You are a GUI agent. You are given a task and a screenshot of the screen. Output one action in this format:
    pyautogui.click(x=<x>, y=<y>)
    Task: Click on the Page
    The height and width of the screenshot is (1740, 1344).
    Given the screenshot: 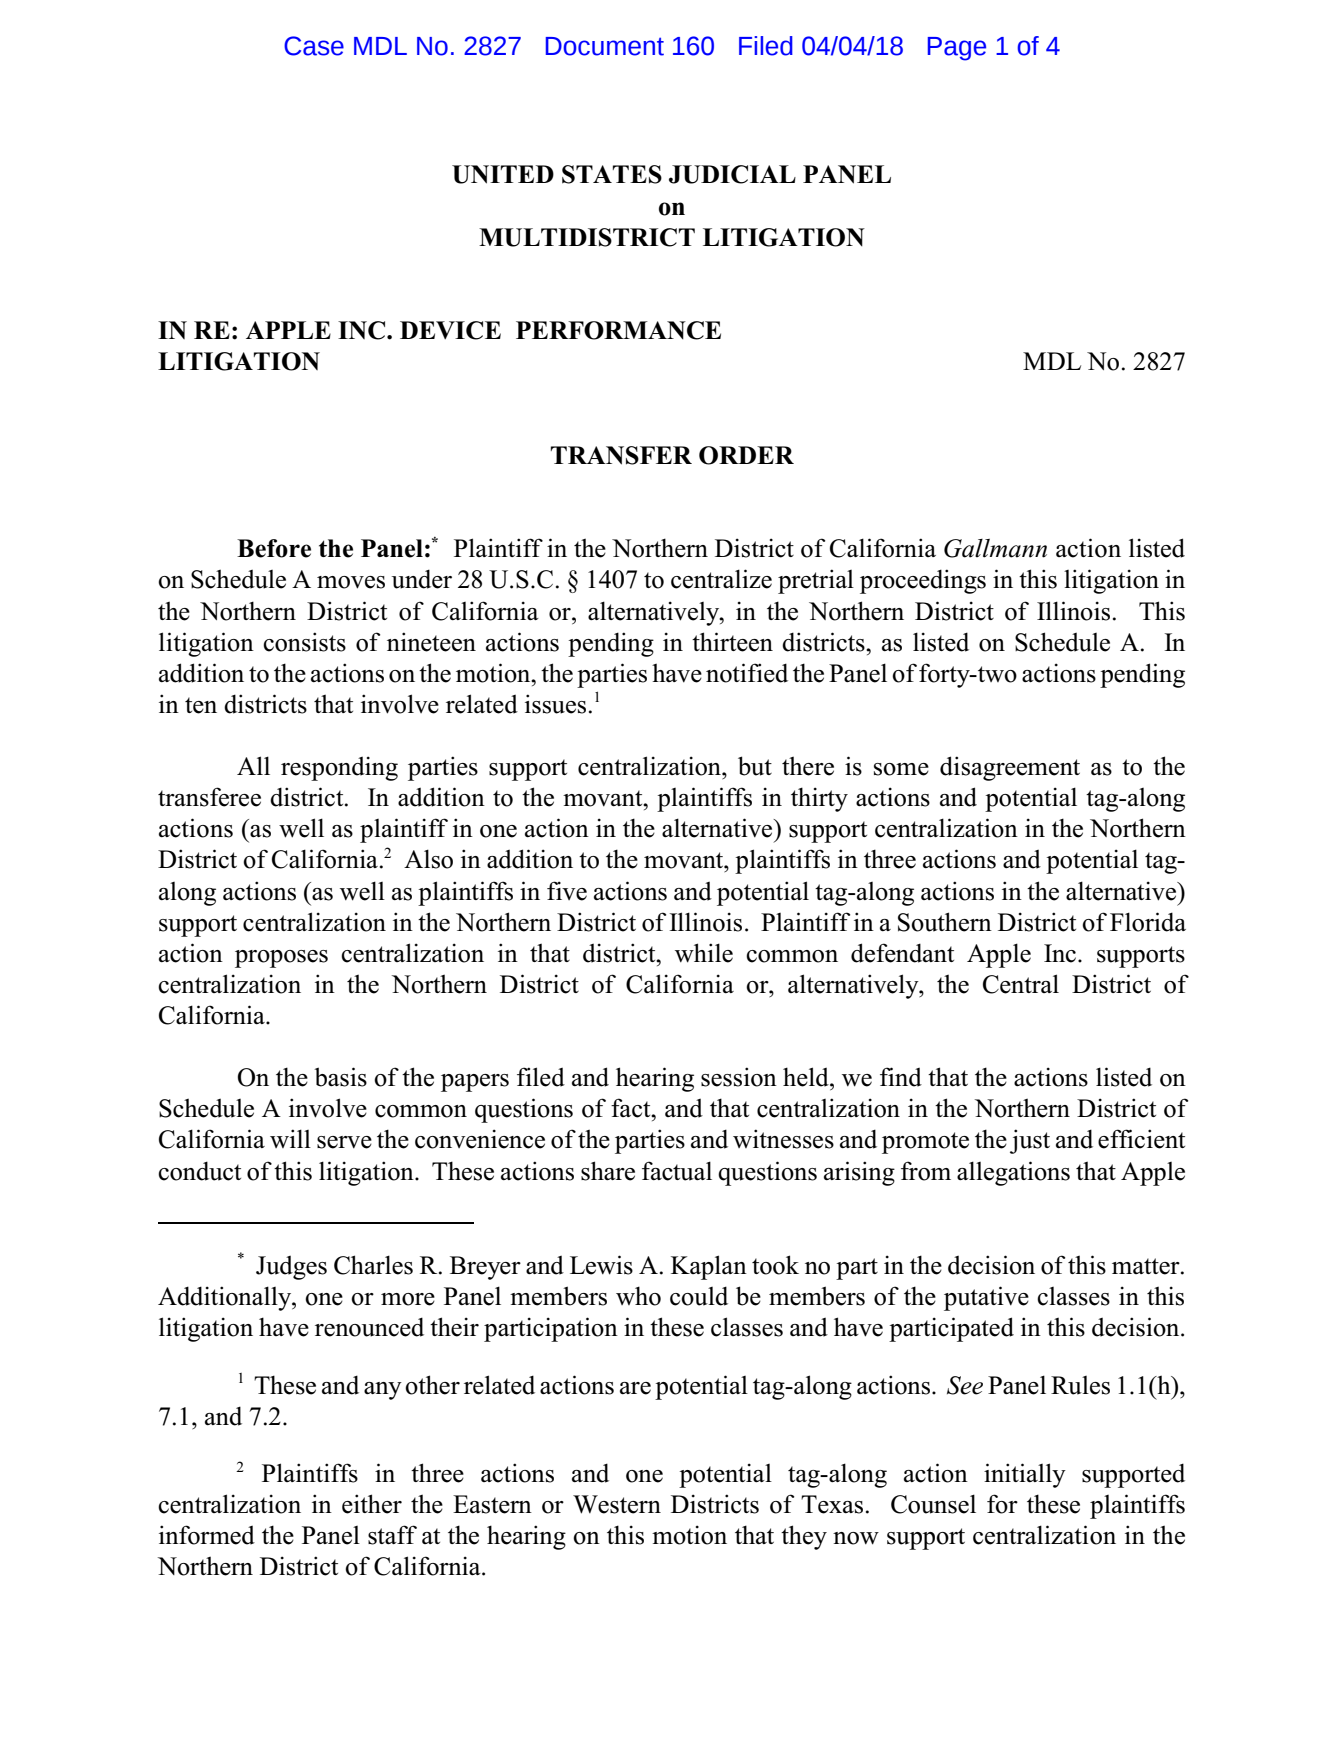 What is the action you would take?
    pyautogui.click(x=957, y=49)
